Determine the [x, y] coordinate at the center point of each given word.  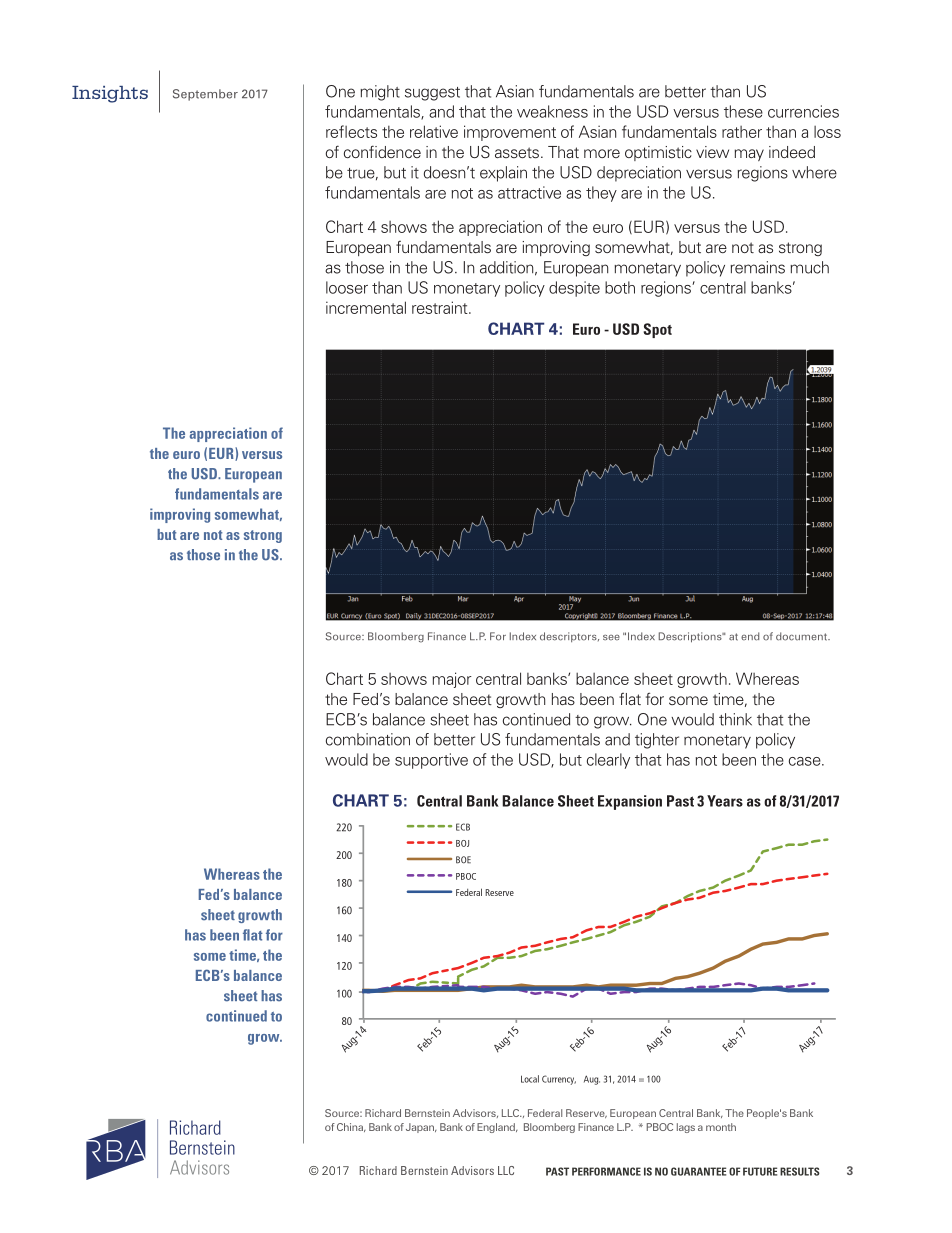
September [205, 95]
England [497, 1128]
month [721, 1127]
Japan [421, 1128]
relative [434, 131]
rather [742, 132]
